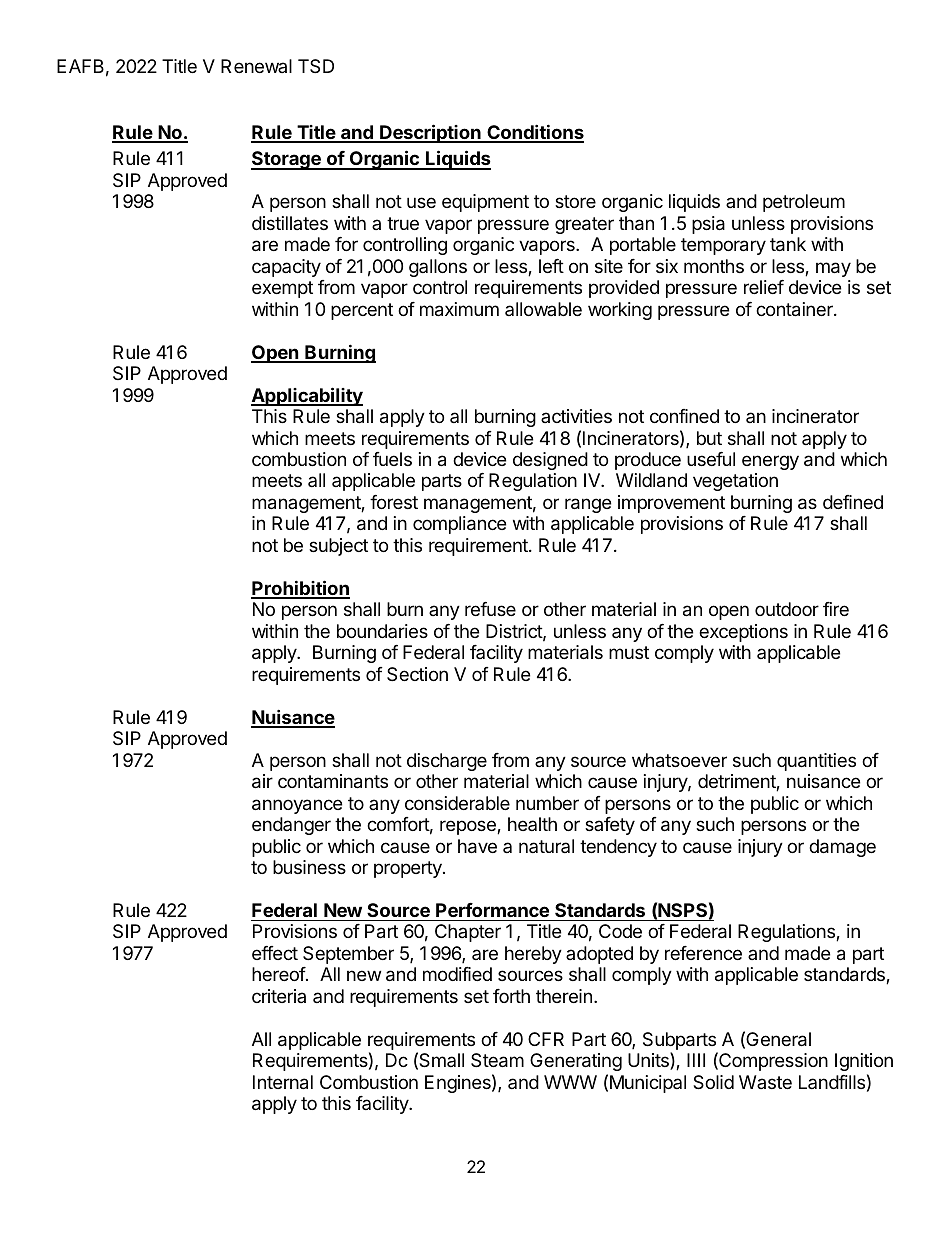 This screenshot has height=1233, width=952. Describe the element at coordinates (547, 803) in the screenshot. I see `number` at that location.
